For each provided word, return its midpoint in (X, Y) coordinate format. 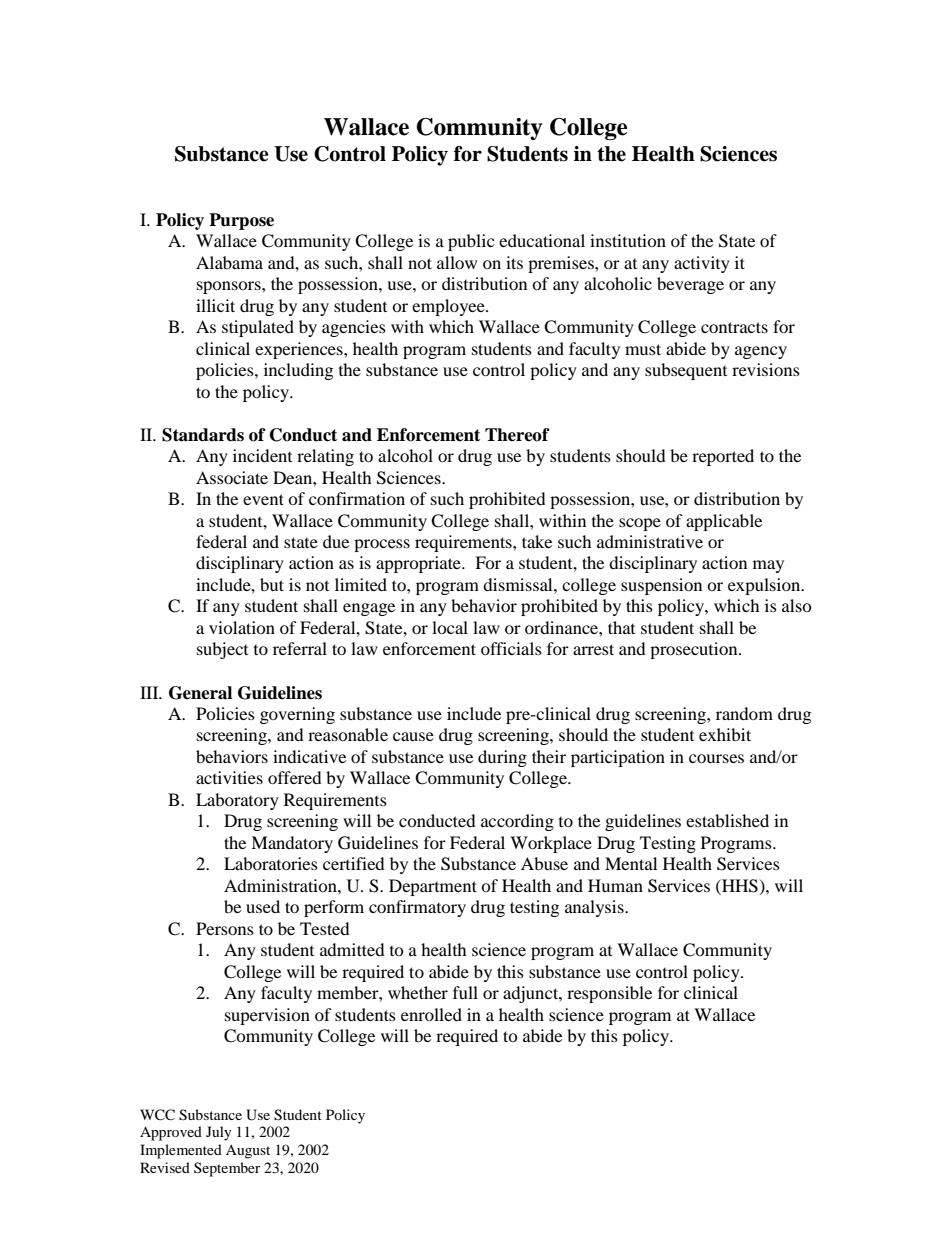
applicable (724, 522)
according (517, 822)
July (219, 1133)
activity (702, 264)
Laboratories (271, 863)
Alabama (229, 262)
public (471, 242)
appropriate (419, 564)
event (263, 499)
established (727, 820)
